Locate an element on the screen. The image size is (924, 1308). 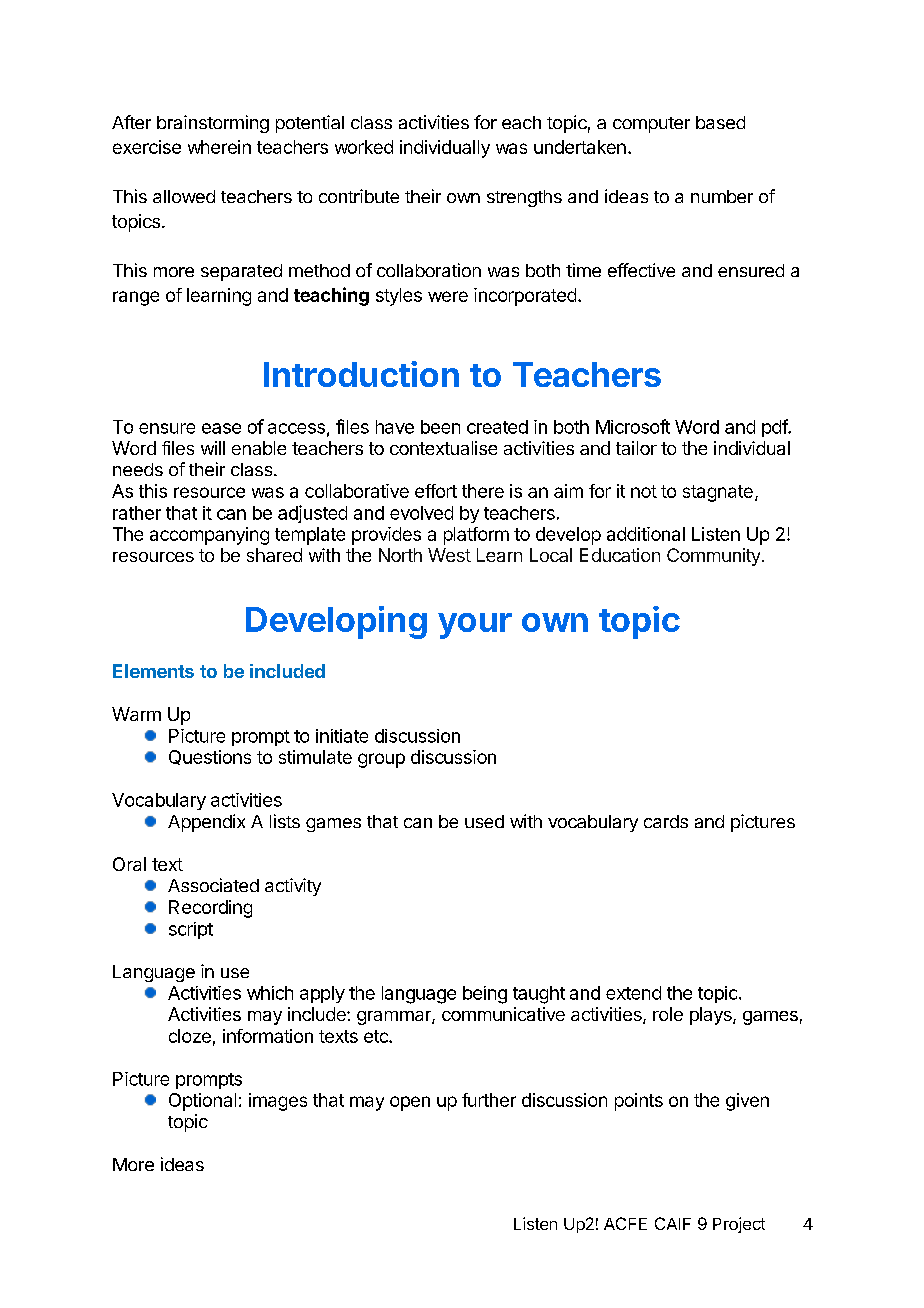
open is located at coordinates (410, 1103).
